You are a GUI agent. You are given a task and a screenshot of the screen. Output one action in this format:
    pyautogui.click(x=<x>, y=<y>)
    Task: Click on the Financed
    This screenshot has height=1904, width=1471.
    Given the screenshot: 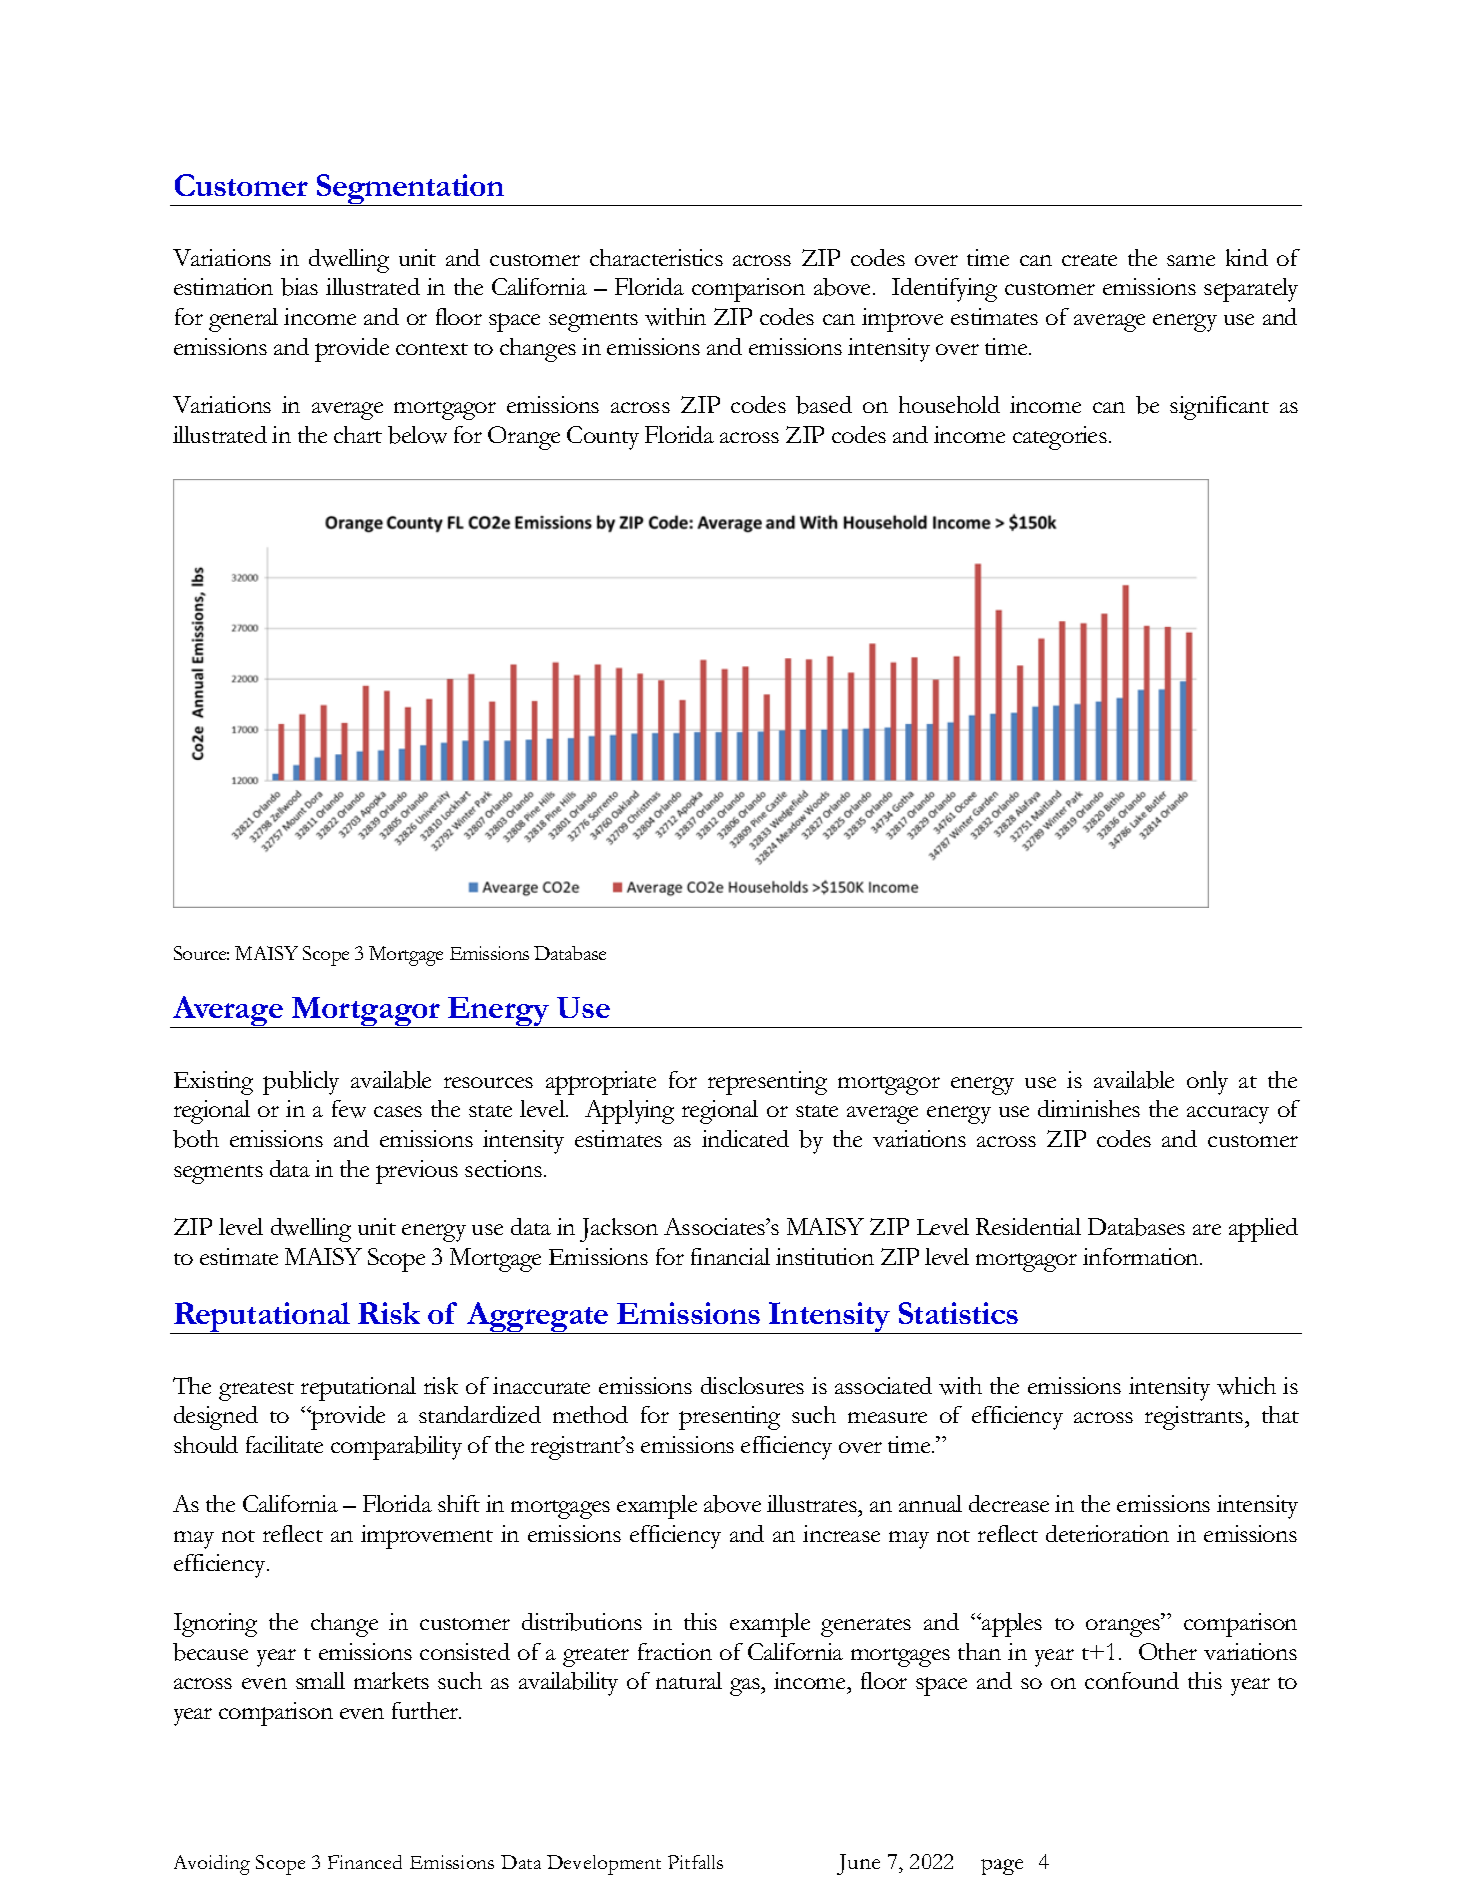 What is the action you would take?
    pyautogui.click(x=365, y=1862)
